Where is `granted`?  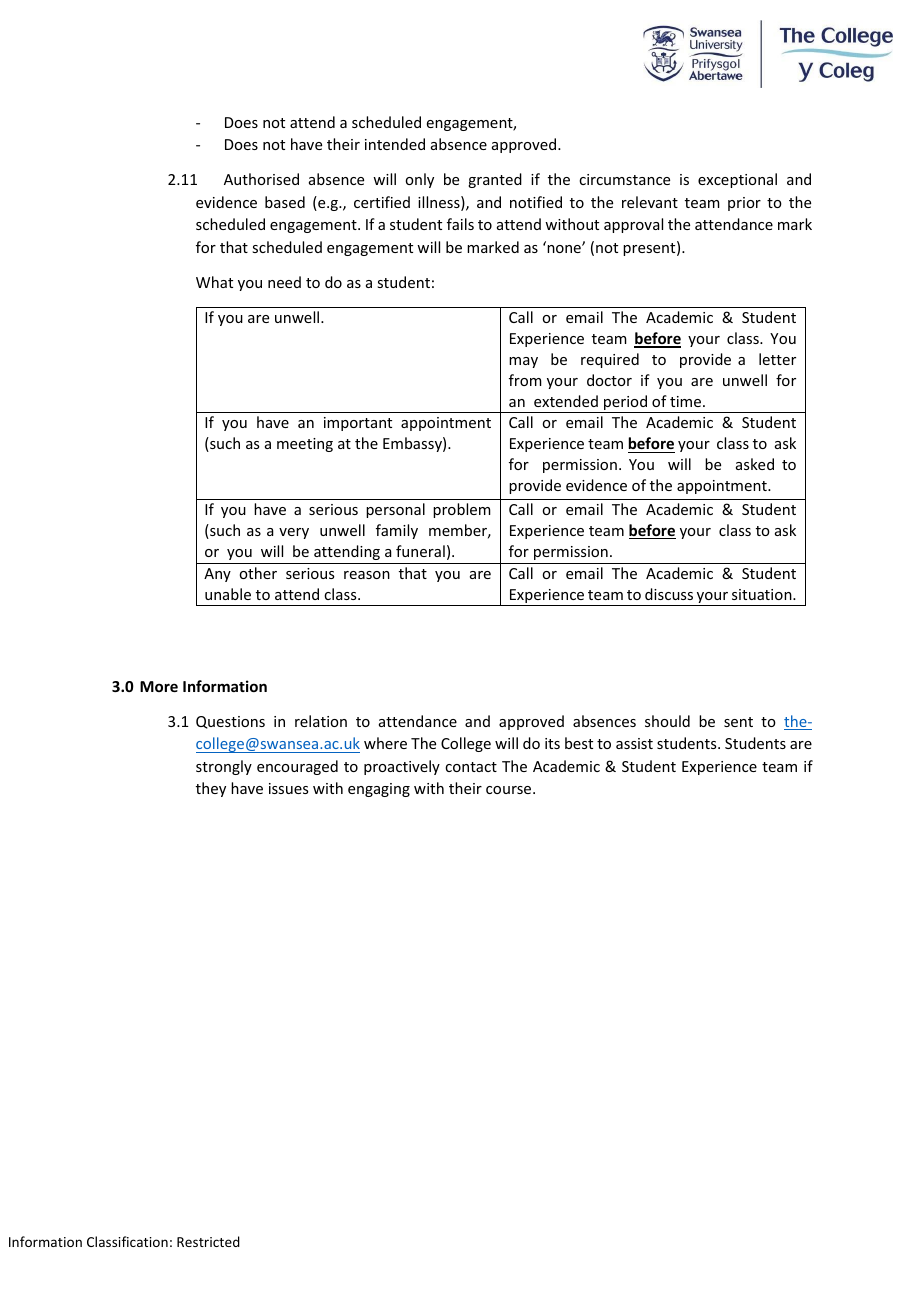
granted is located at coordinates (495, 180).
